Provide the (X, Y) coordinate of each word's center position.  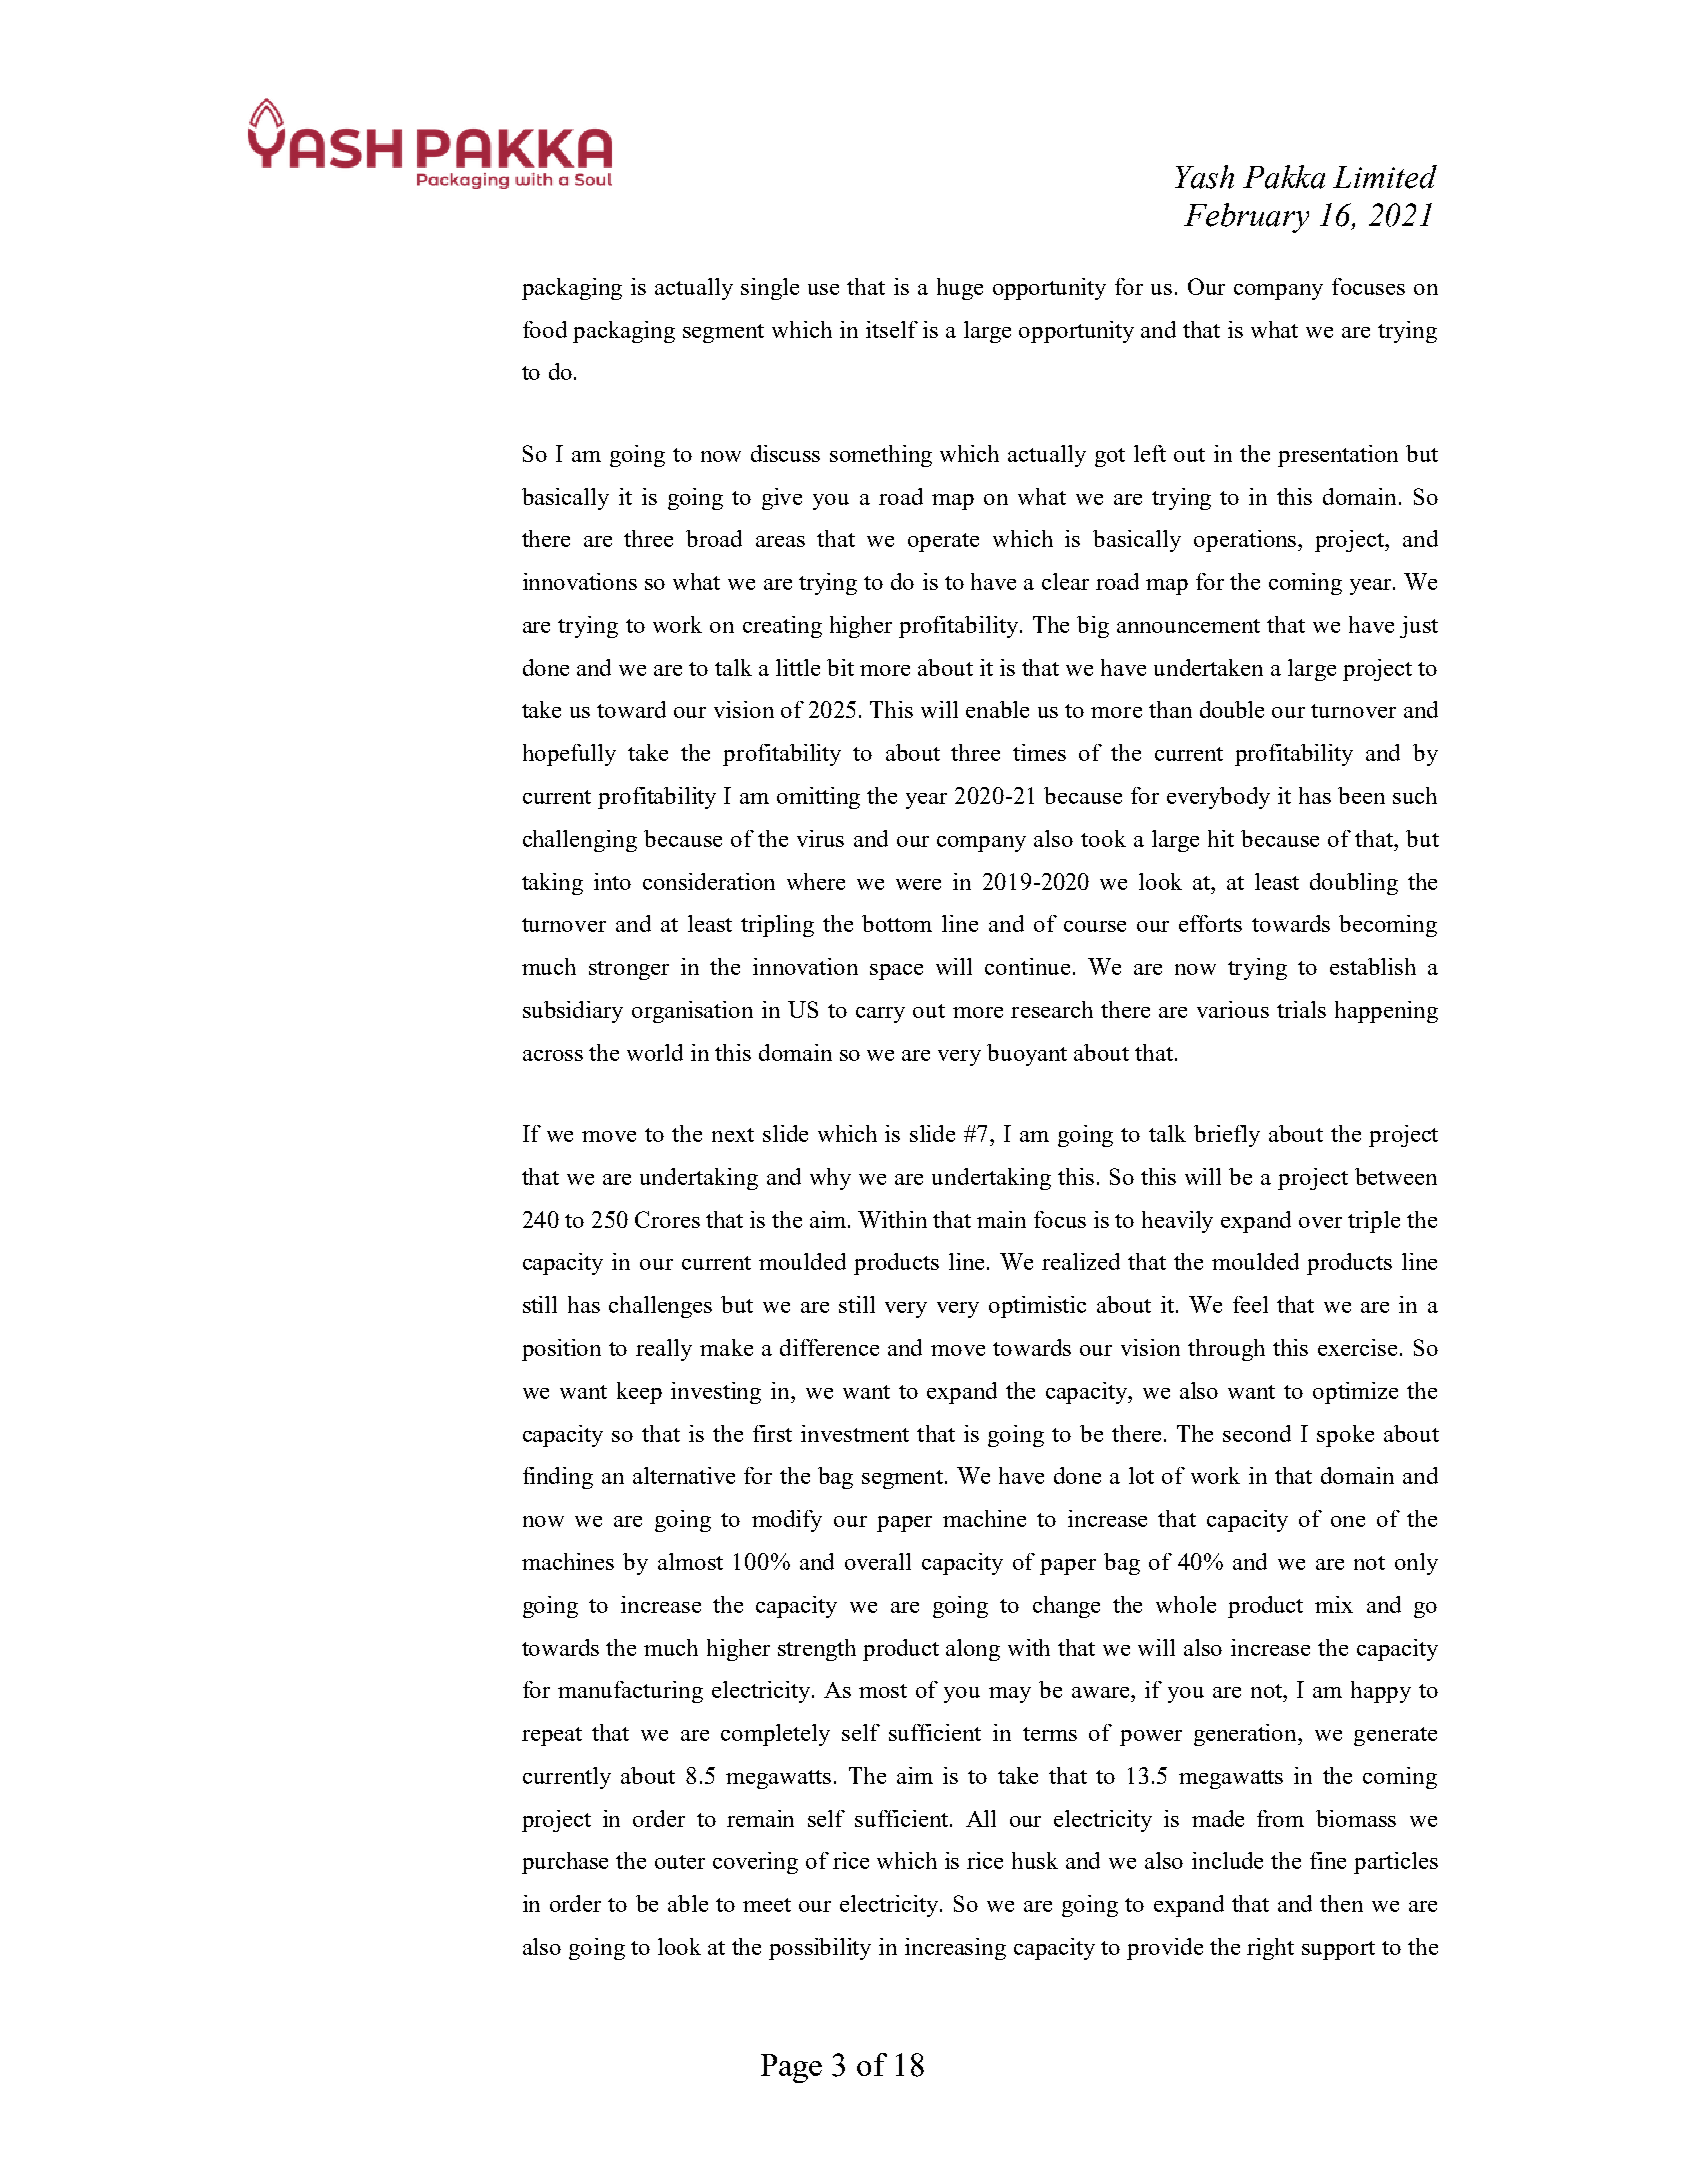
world (655, 1052)
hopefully (569, 755)
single (770, 289)
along (973, 1650)
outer (680, 1862)
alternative (684, 1475)
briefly (1227, 1136)
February (1246, 218)
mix (1334, 1604)
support (1338, 1950)
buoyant (1027, 1055)
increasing (955, 1949)
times (1039, 752)
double (1232, 709)
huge (960, 289)
